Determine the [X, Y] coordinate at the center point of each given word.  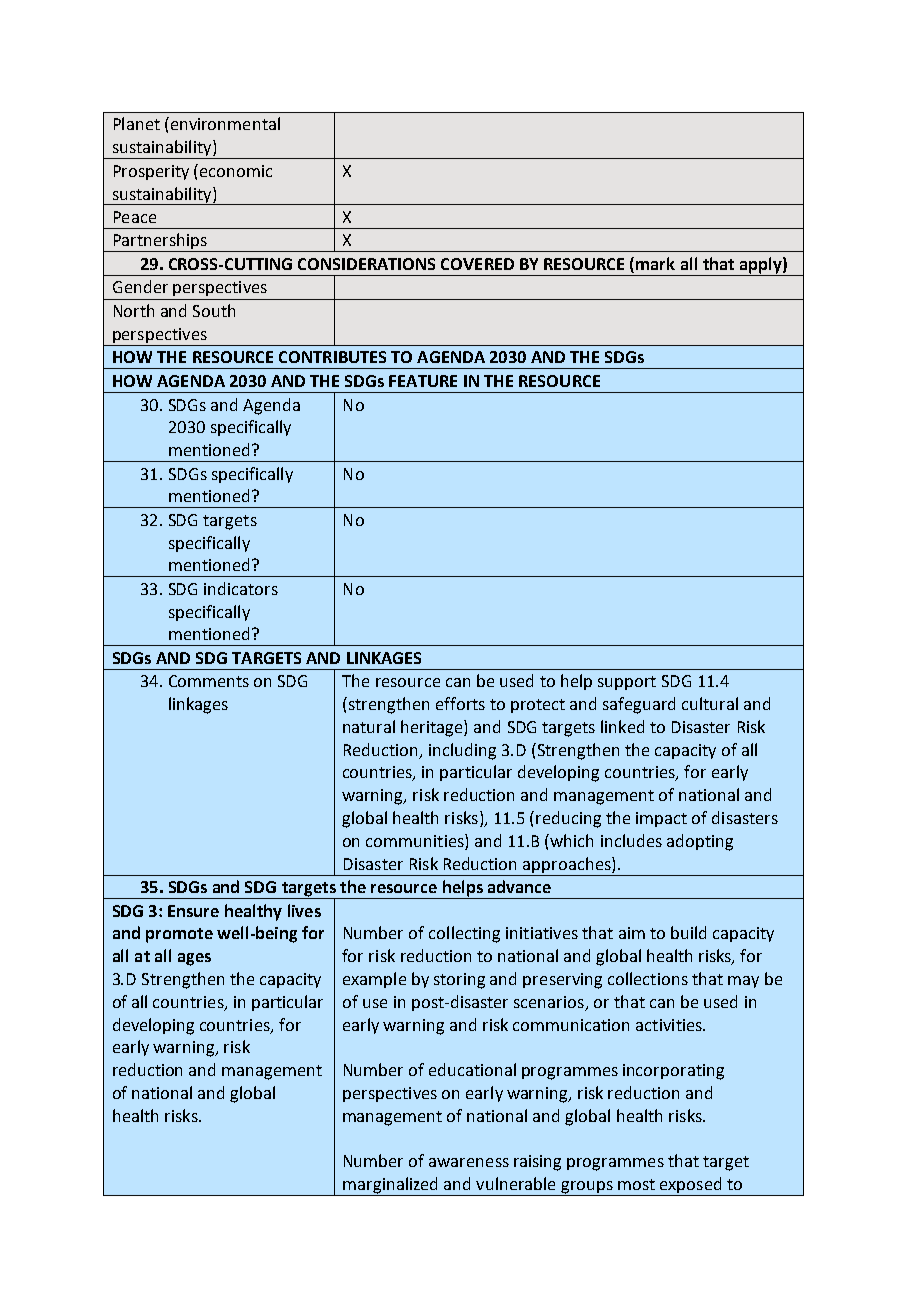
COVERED [477, 264]
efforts [460, 703]
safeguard [639, 705]
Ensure [193, 911]
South [214, 310]
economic [236, 171]
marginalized [391, 1186]
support [627, 683]
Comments [209, 681]
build [688, 932]
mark [655, 263]
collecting [464, 934]
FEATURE [423, 381]
